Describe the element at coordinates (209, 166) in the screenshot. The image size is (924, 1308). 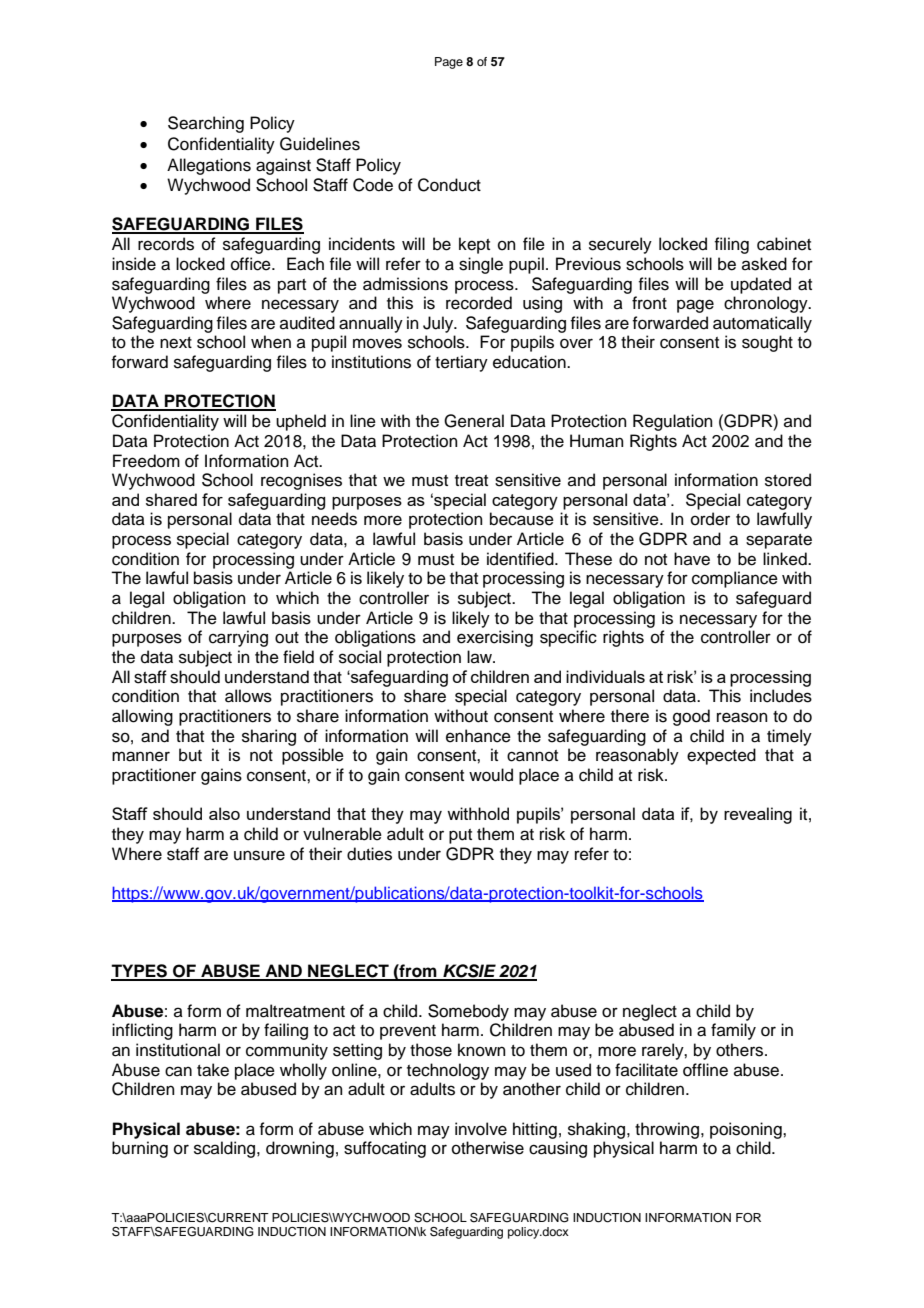
I see `Allegations` at that location.
